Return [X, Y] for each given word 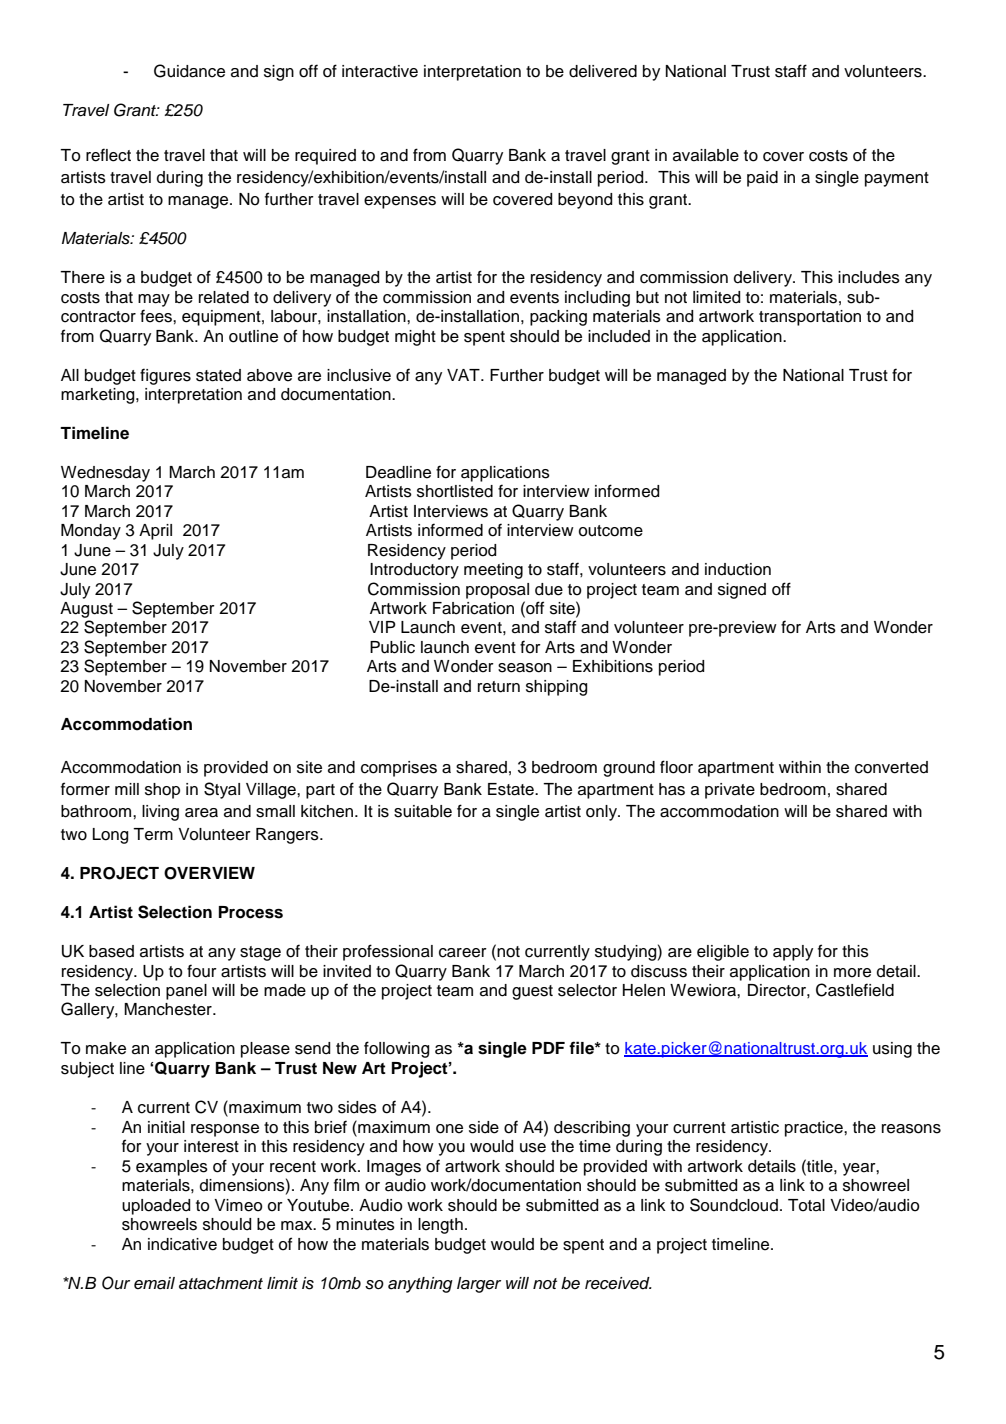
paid [762, 179]
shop [162, 791]
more [852, 973]
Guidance [189, 71]
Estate [512, 789]
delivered [603, 71]
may [154, 300]
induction [738, 569]
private [730, 791]
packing [558, 318]
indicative [182, 1244]
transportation [810, 318]
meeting [493, 571]
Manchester [169, 1009]
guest [532, 992]
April [155, 532]
